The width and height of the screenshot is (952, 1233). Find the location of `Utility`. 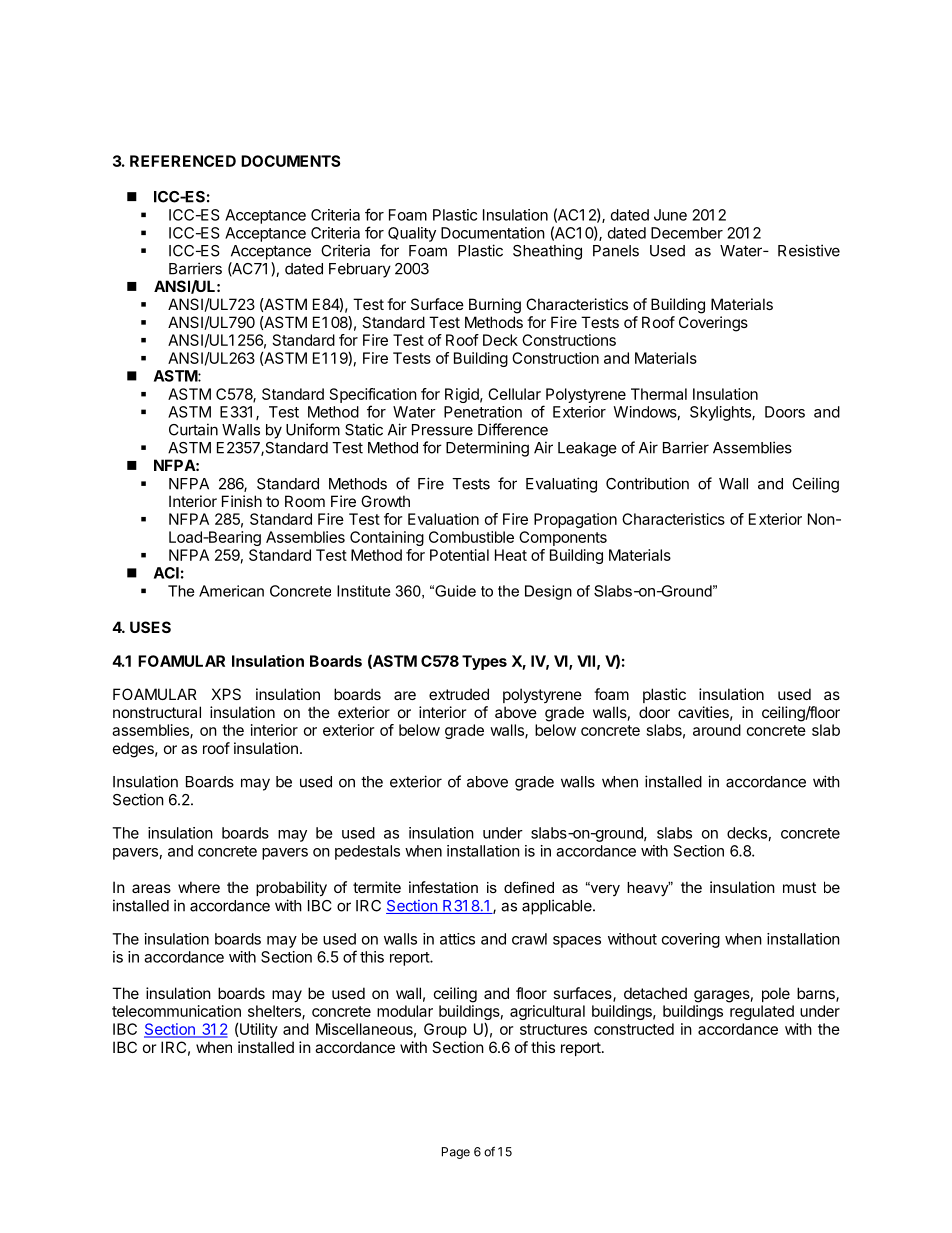

Utility is located at coordinates (258, 1030).
